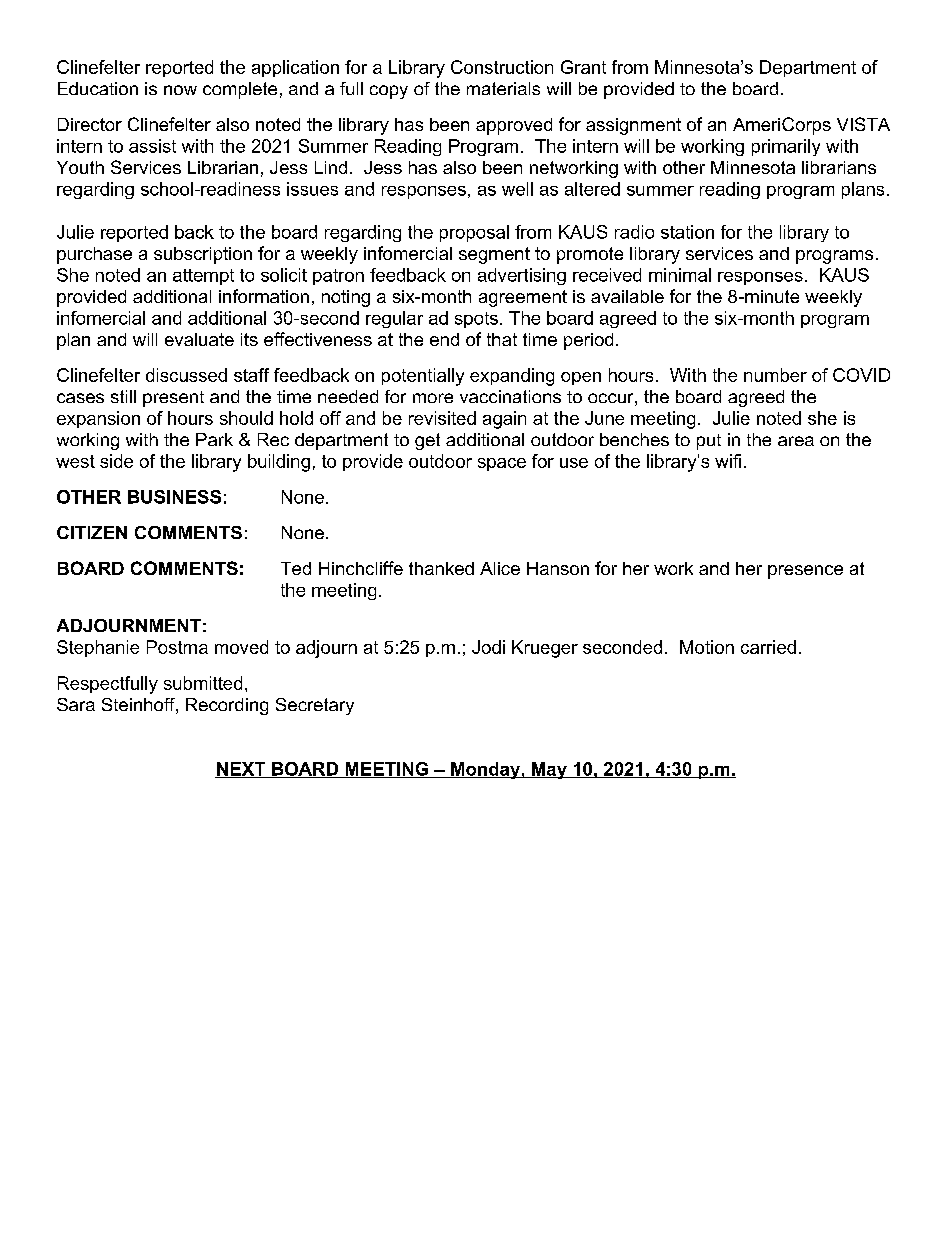 This image has width=952, height=1233. Describe the element at coordinates (180, 90) in the image. I see `now` at that location.
